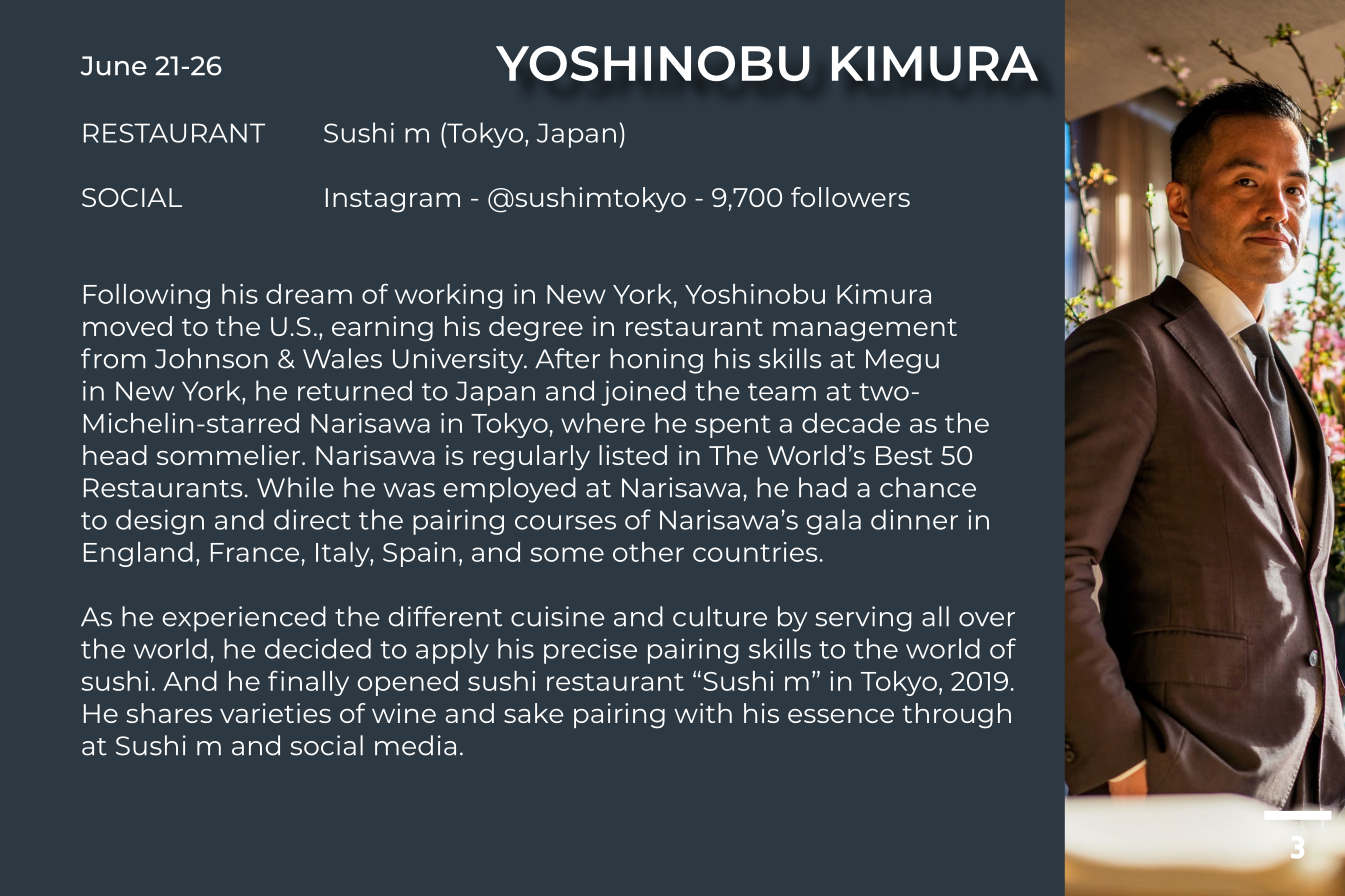 This screenshot has height=896, width=1345. I want to click on management, so click(865, 330).
